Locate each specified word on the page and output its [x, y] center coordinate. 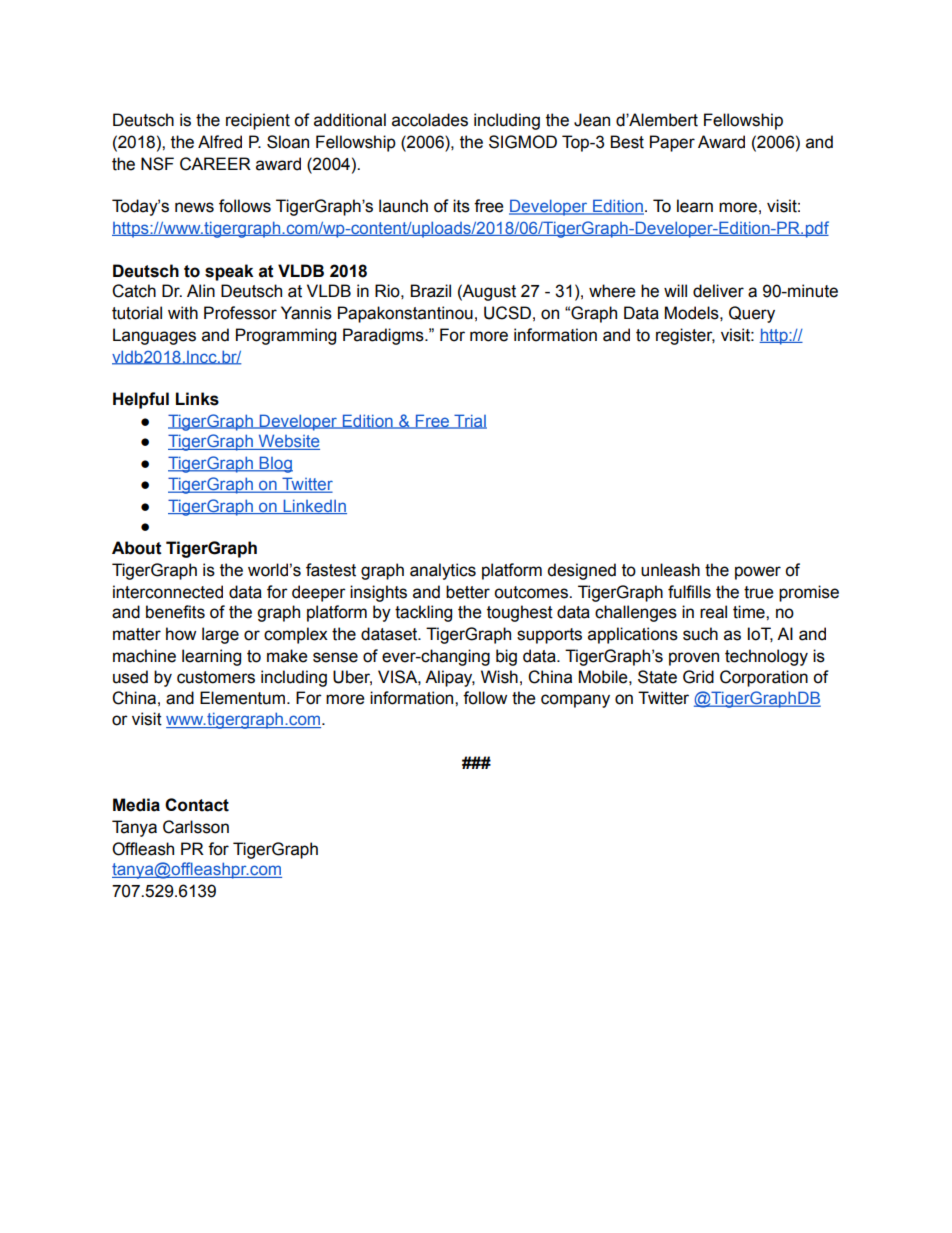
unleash [670, 570]
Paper [672, 143]
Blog [275, 464]
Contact [197, 805]
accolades [430, 120]
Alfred [220, 142]
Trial [469, 421]
